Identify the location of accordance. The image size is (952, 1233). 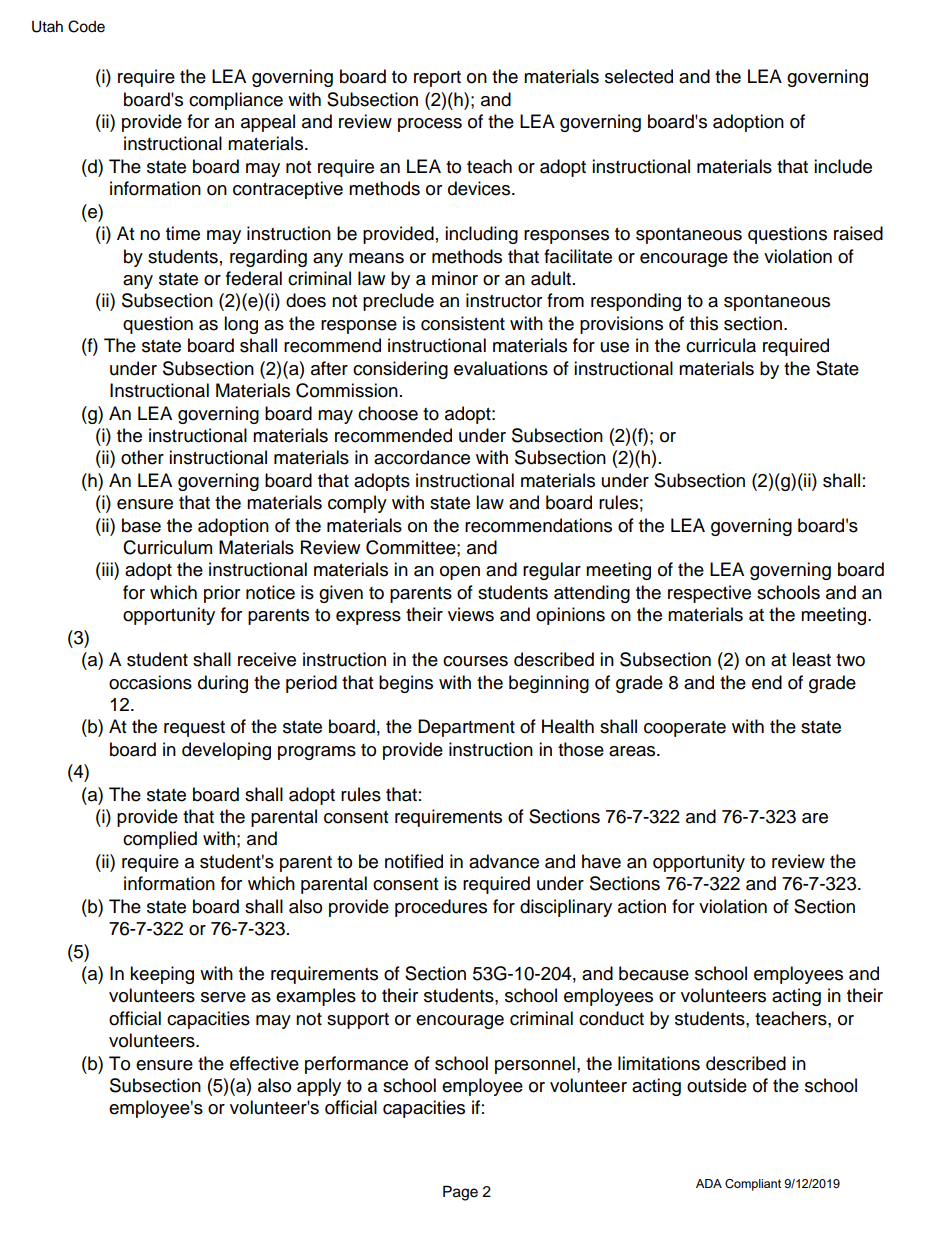
(422, 457).
